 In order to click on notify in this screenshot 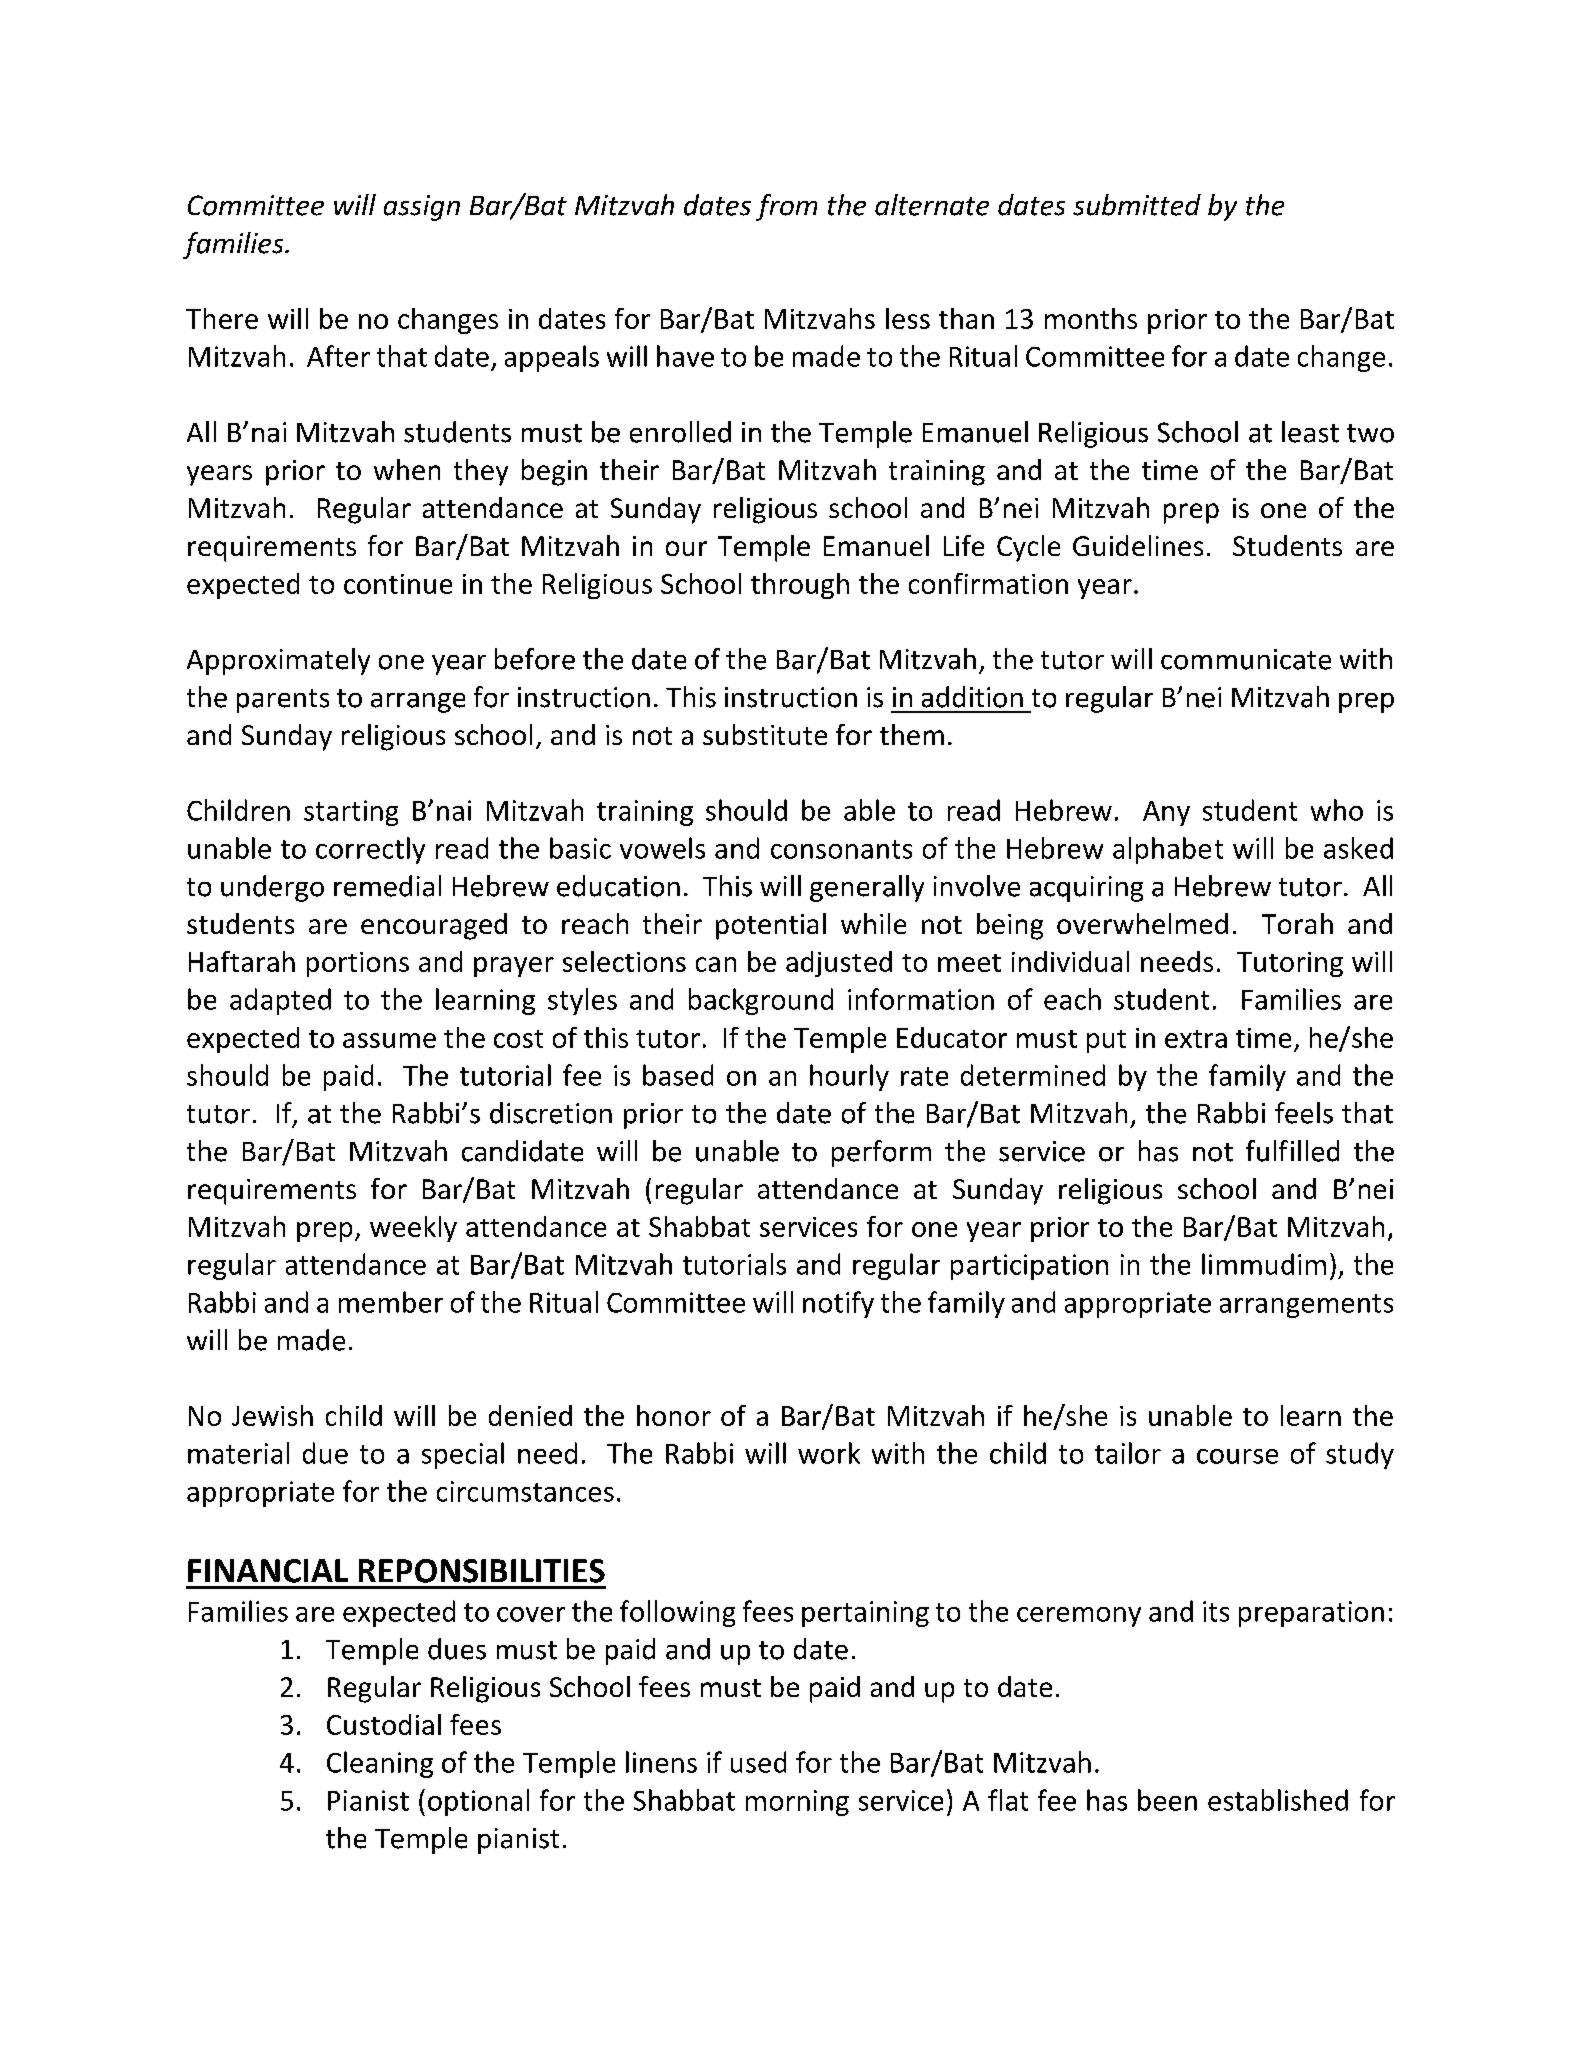, I will do `click(838, 1304)`.
